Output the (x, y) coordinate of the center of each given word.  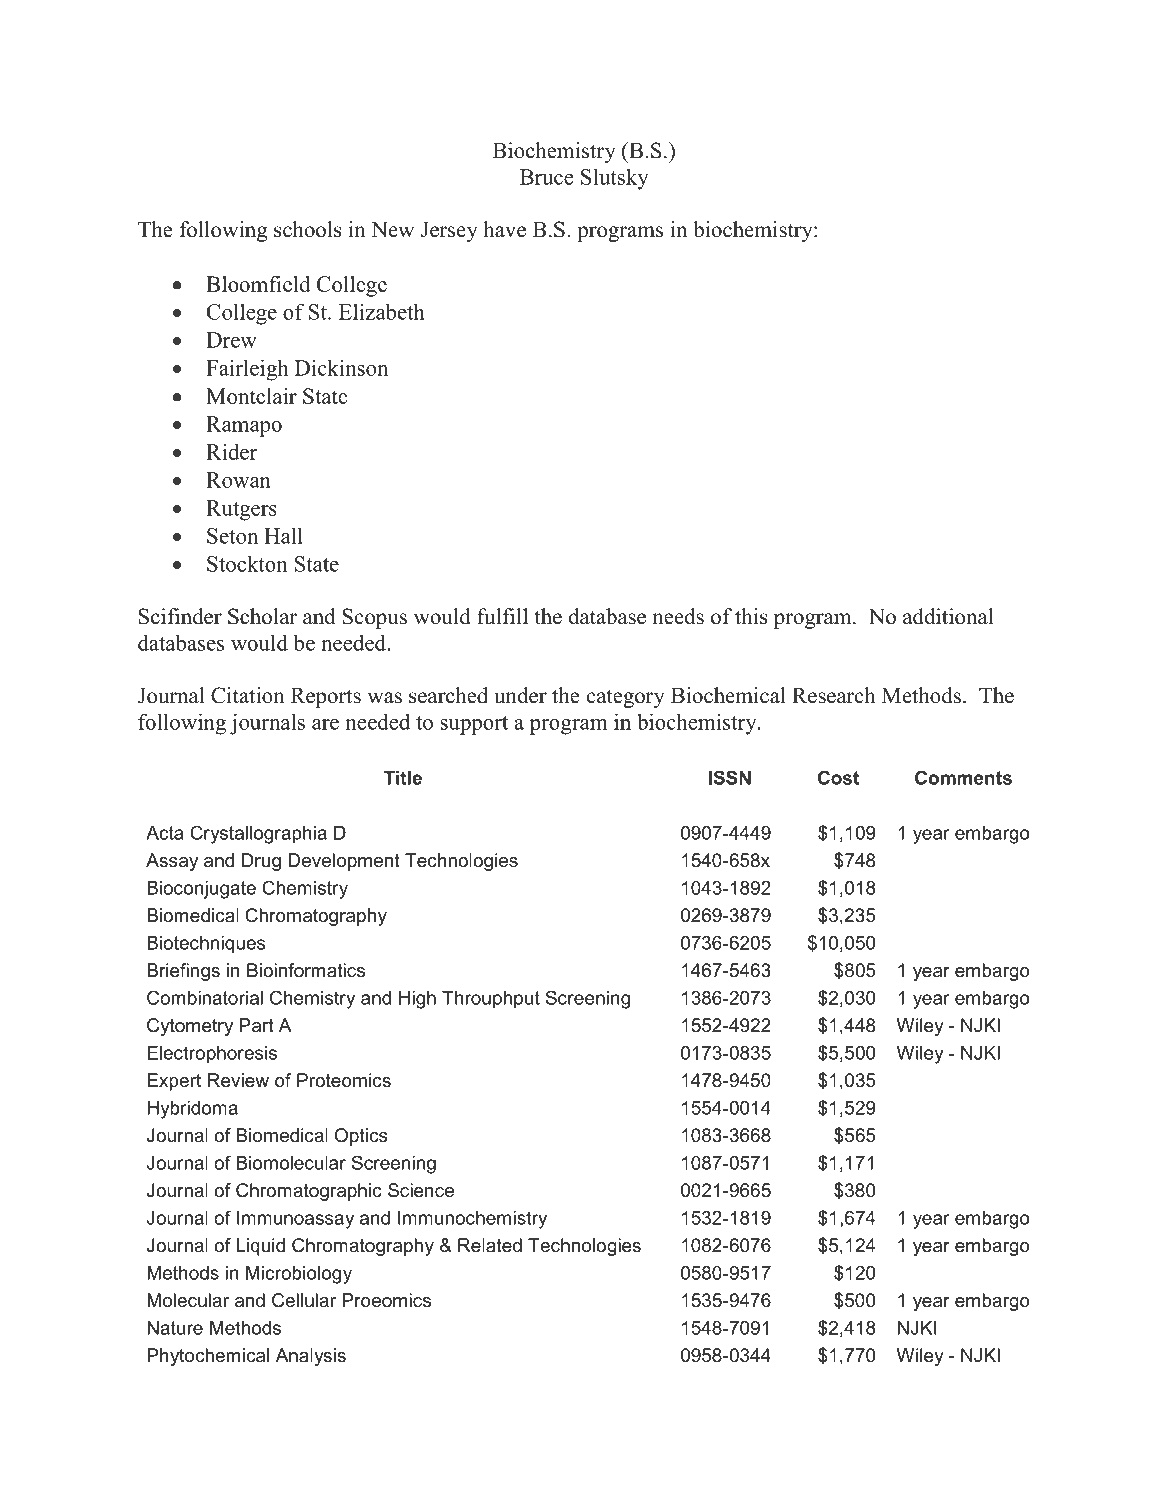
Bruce (547, 177)
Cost (838, 777)
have (504, 229)
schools (308, 229)
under (520, 695)
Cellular (304, 1300)
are (325, 724)
